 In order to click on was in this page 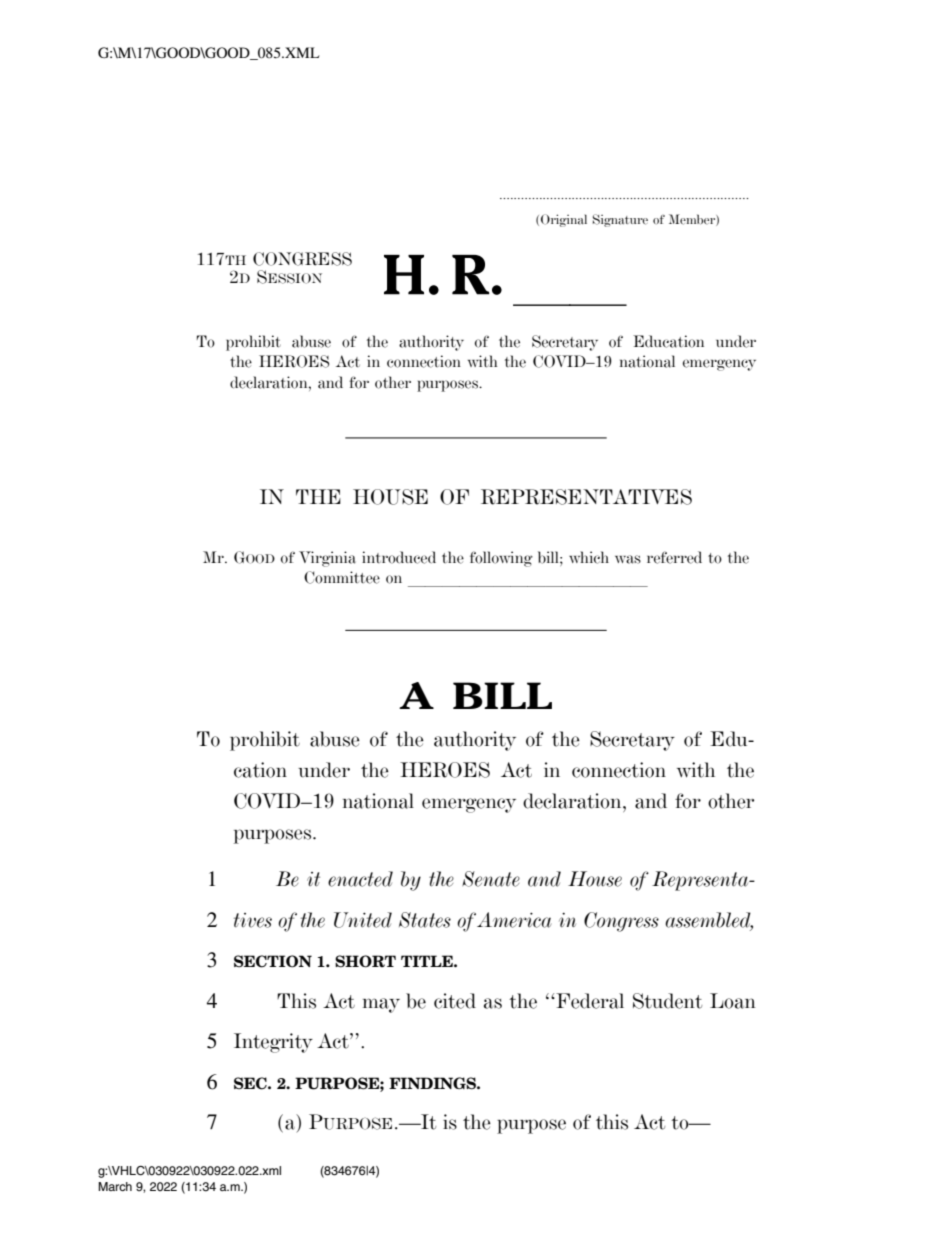, I will do `click(628, 559)`.
